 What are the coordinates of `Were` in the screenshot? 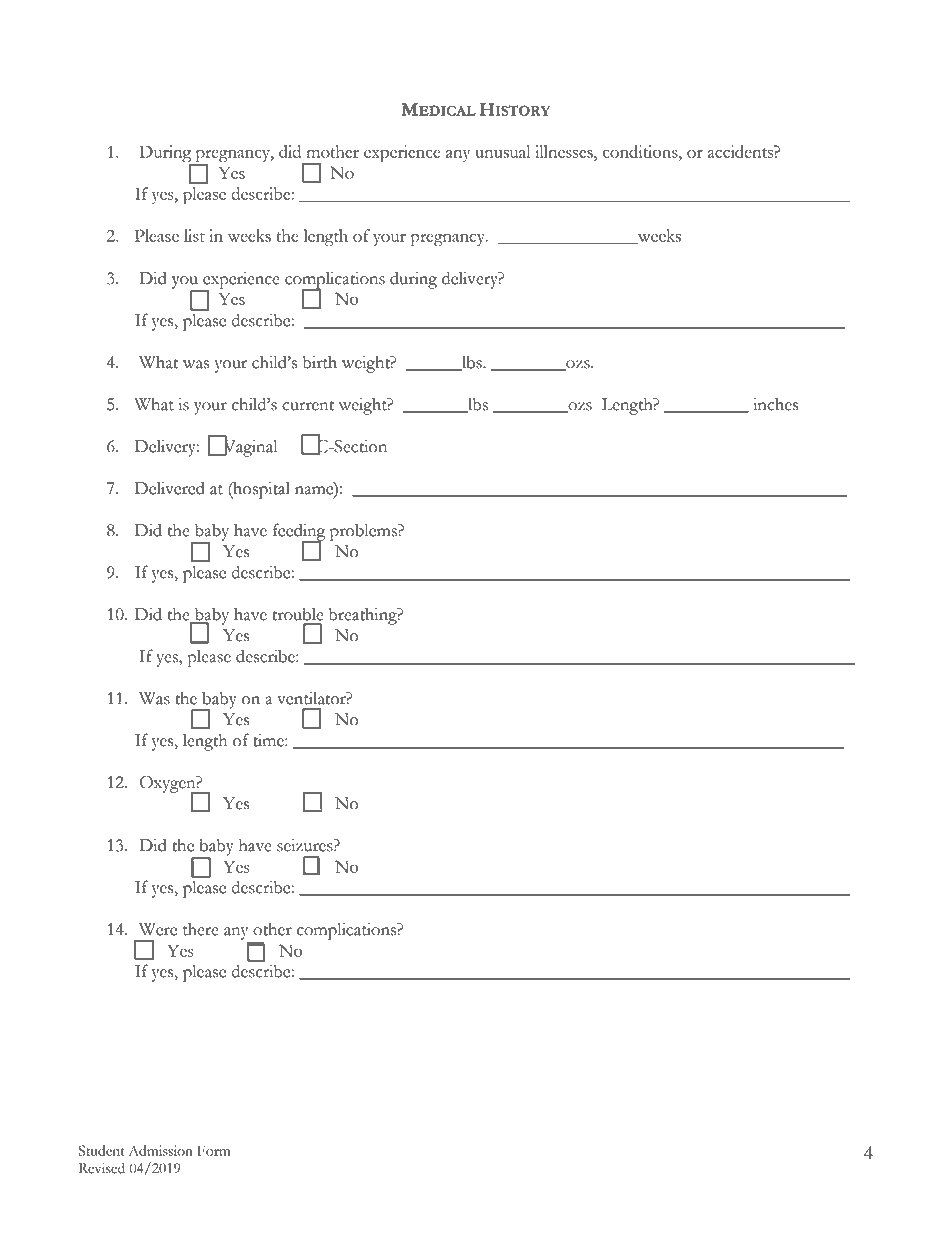 It's located at (158, 929).
